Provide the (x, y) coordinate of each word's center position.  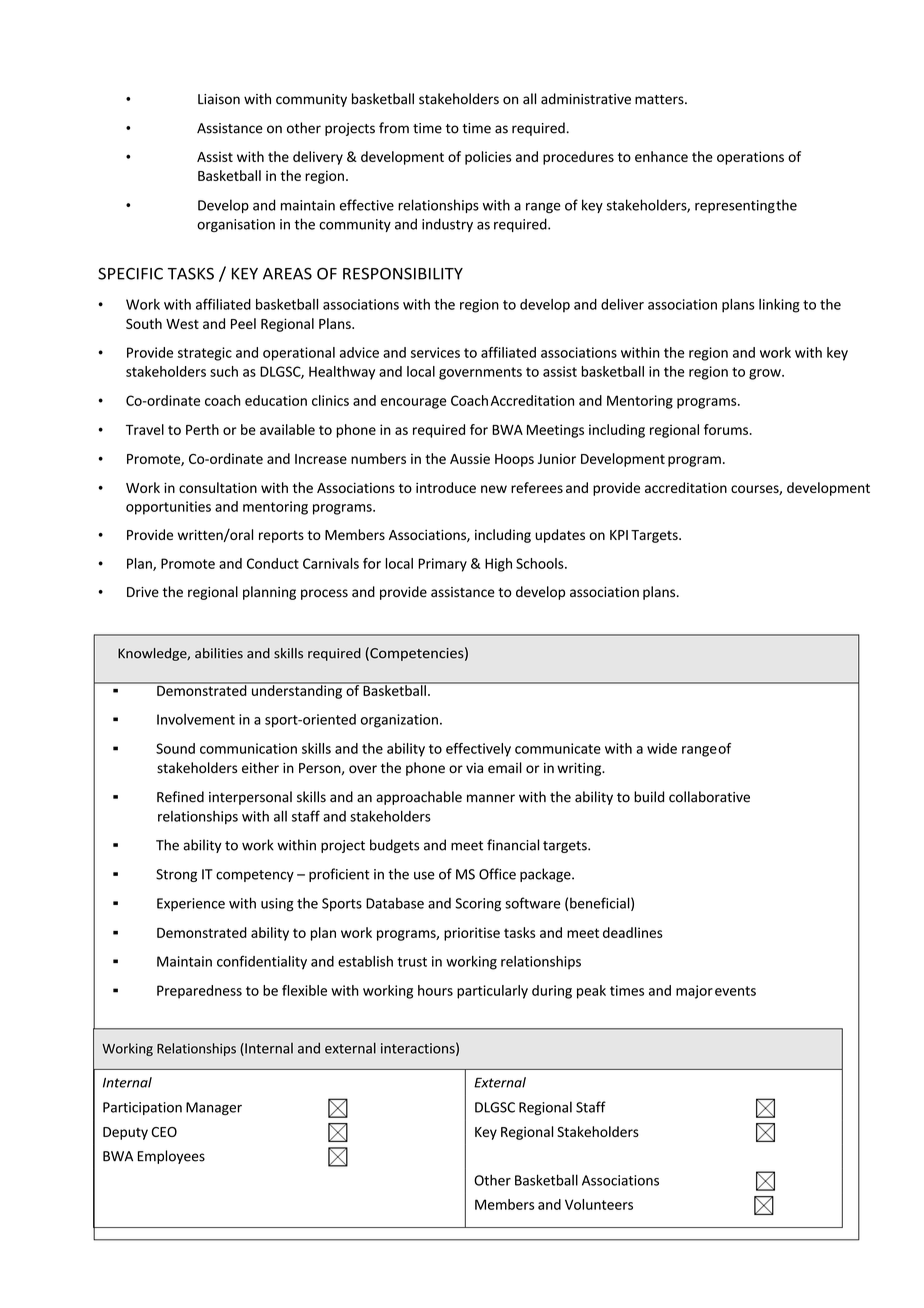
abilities (219, 653)
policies (488, 158)
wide (662, 748)
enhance (661, 156)
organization (399, 721)
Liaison (219, 99)
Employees (171, 1157)
